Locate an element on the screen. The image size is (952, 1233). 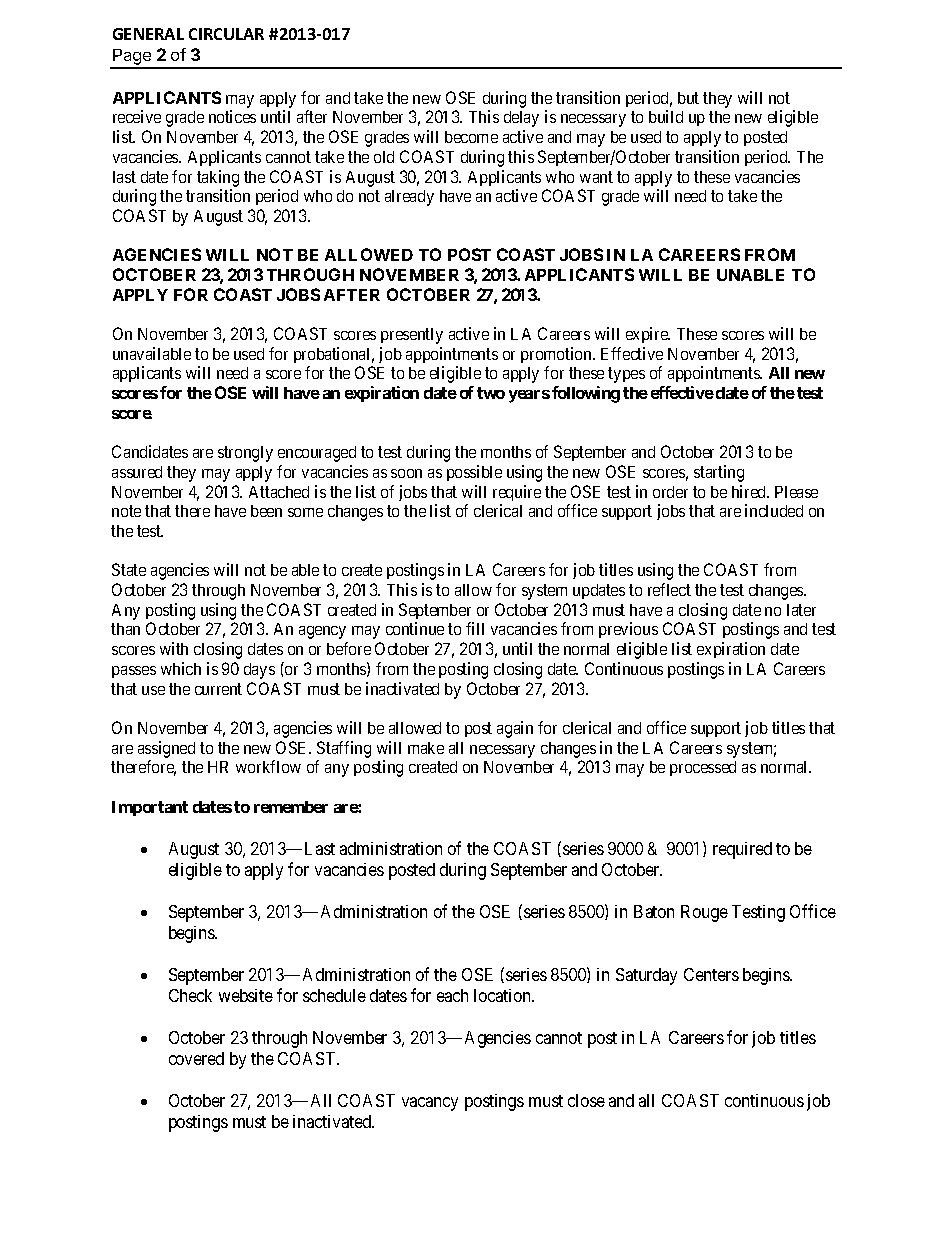
fill is located at coordinates (475, 628).
